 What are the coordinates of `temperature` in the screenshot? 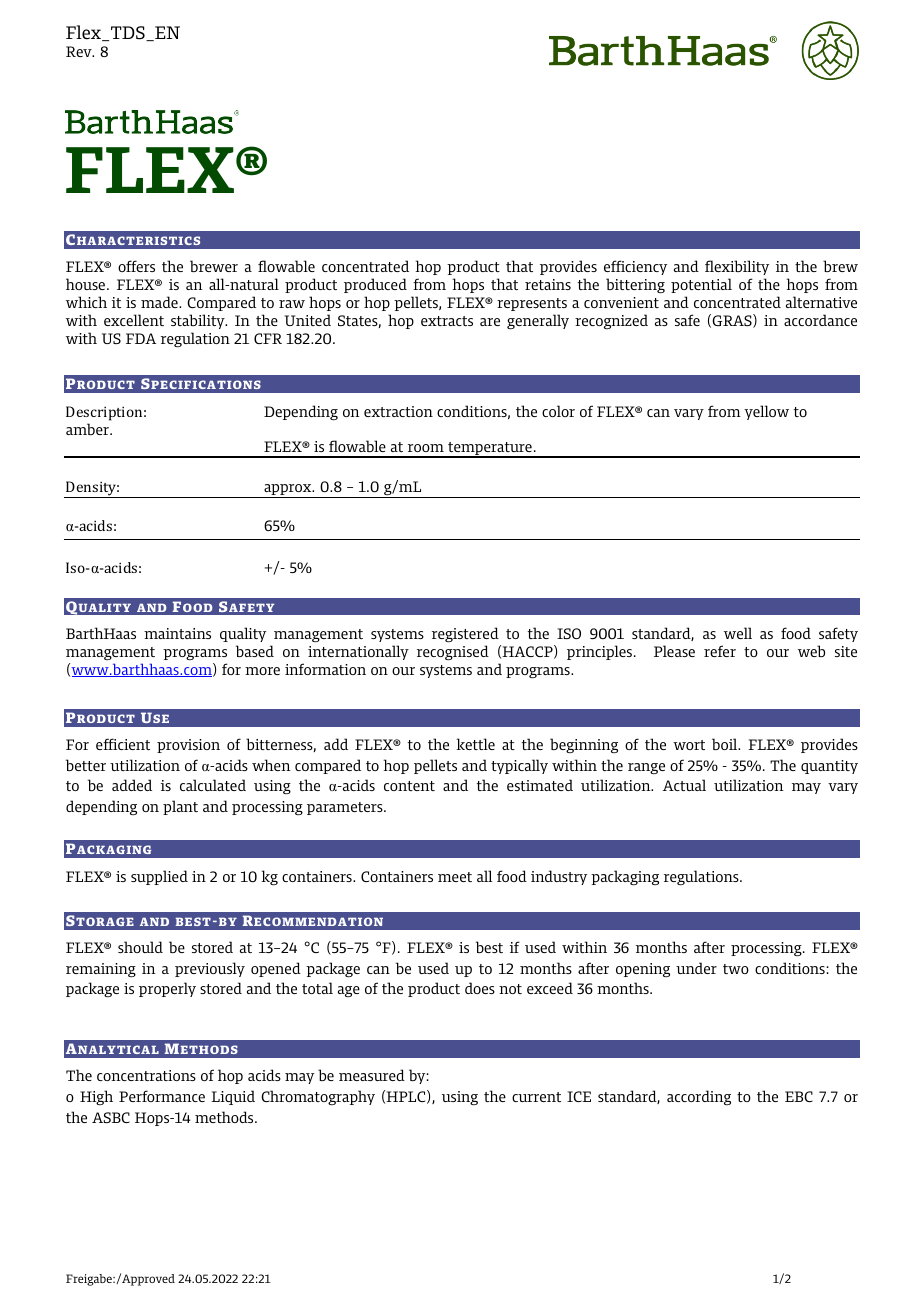 It's located at (490, 450).
